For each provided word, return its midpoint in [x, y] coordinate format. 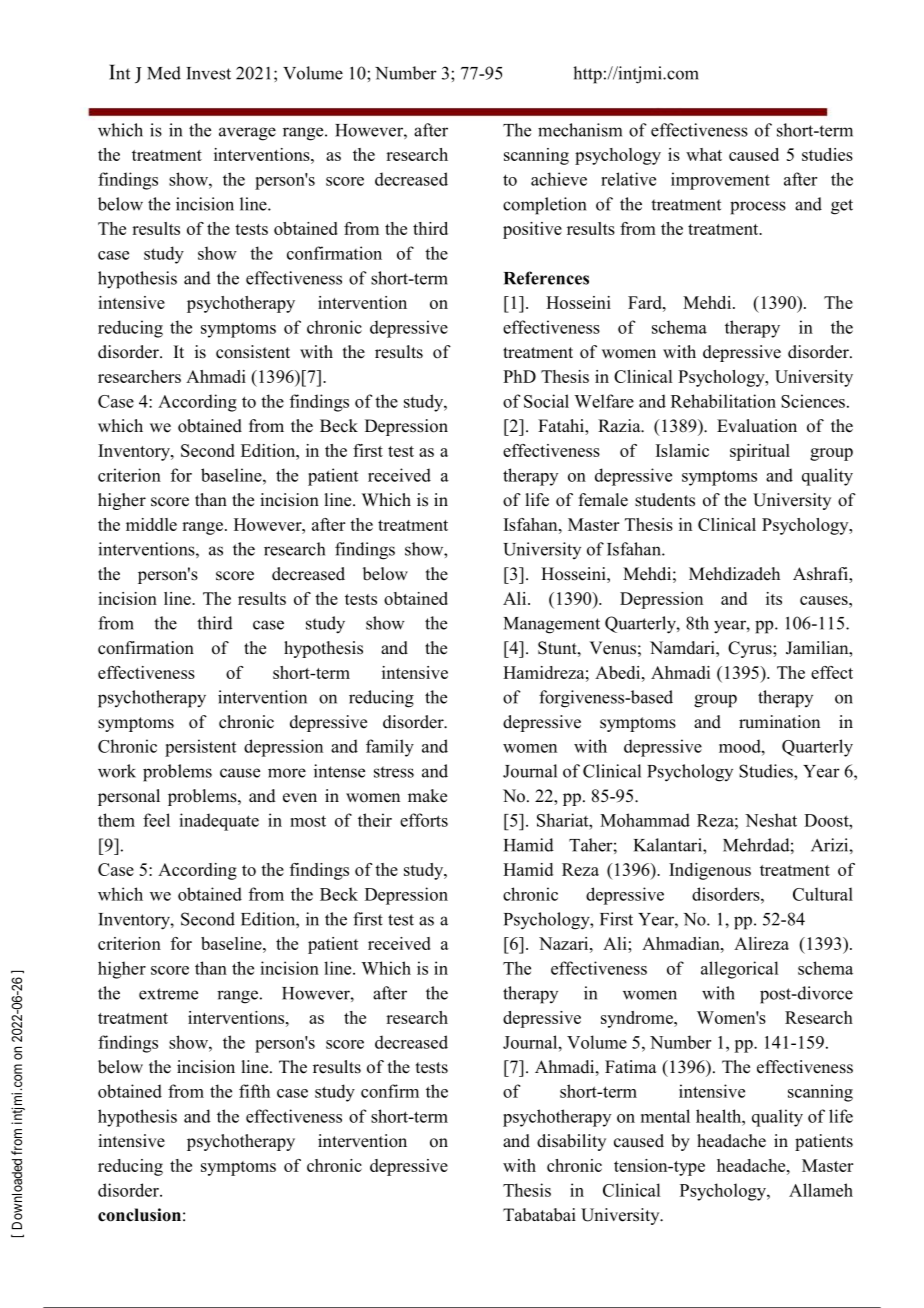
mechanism [580, 130]
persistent [200, 748]
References [546, 278]
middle [151, 524]
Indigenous [710, 871]
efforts [424, 820]
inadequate [219, 822]
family [390, 748]
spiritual [760, 452]
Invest [208, 73]
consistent [253, 352]
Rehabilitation [723, 401]
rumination [779, 722]
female [603, 500]
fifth [254, 1091]
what [704, 154]
